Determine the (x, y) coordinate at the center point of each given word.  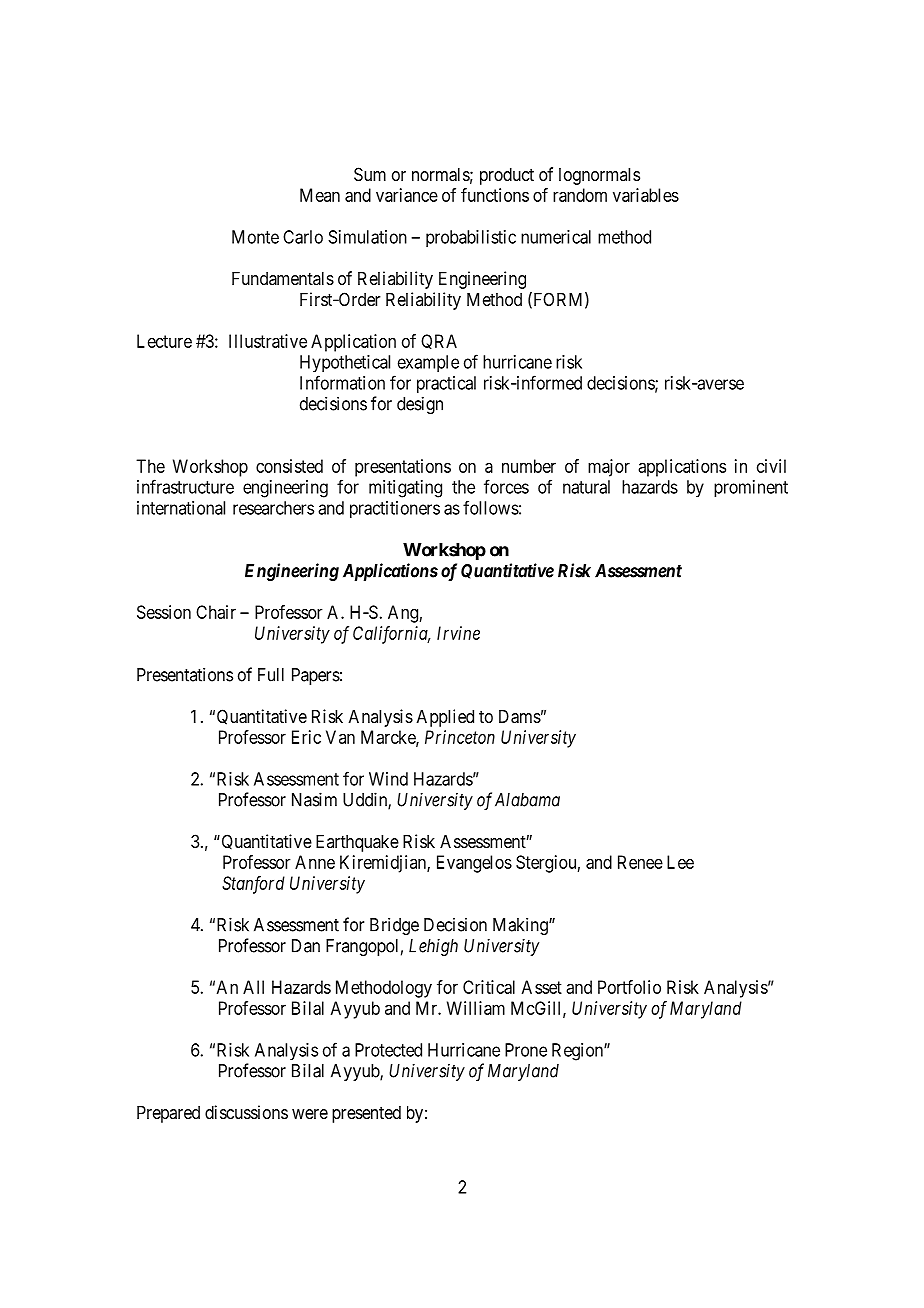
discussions (246, 1112)
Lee (680, 862)
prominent (751, 489)
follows (491, 507)
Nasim (314, 799)
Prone (526, 1050)
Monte (255, 237)
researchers (273, 508)
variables (646, 195)
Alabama (527, 800)
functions (495, 195)
